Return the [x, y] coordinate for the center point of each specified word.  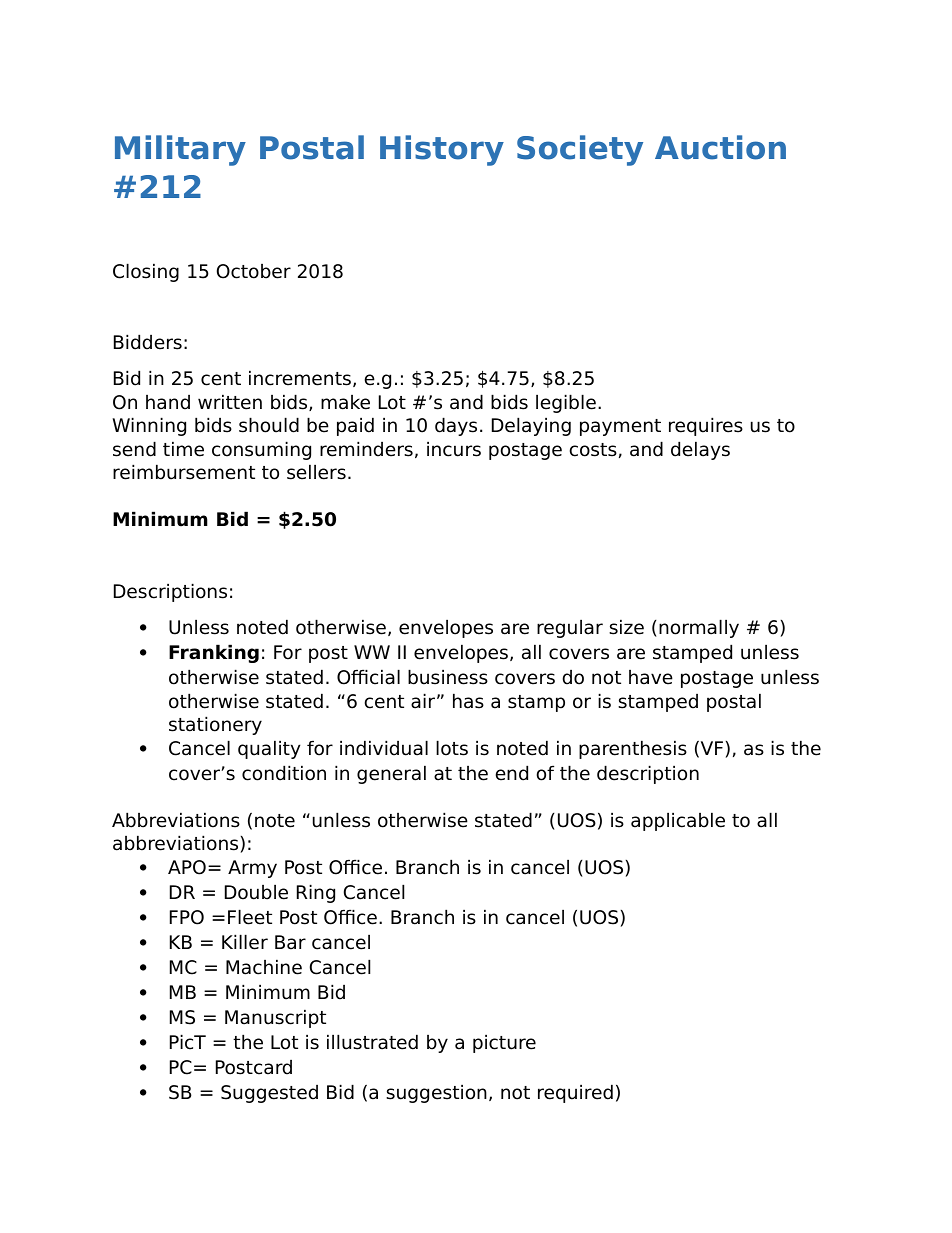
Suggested [269, 1094]
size [626, 627]
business [448, 677]
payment [620, 427]
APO [187, 867]
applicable [678, 821]
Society [580, 150]
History [442, 150]
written [230, 402]
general [391, 774]
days [456, 426]
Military [180, 150]
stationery [215, 725]
